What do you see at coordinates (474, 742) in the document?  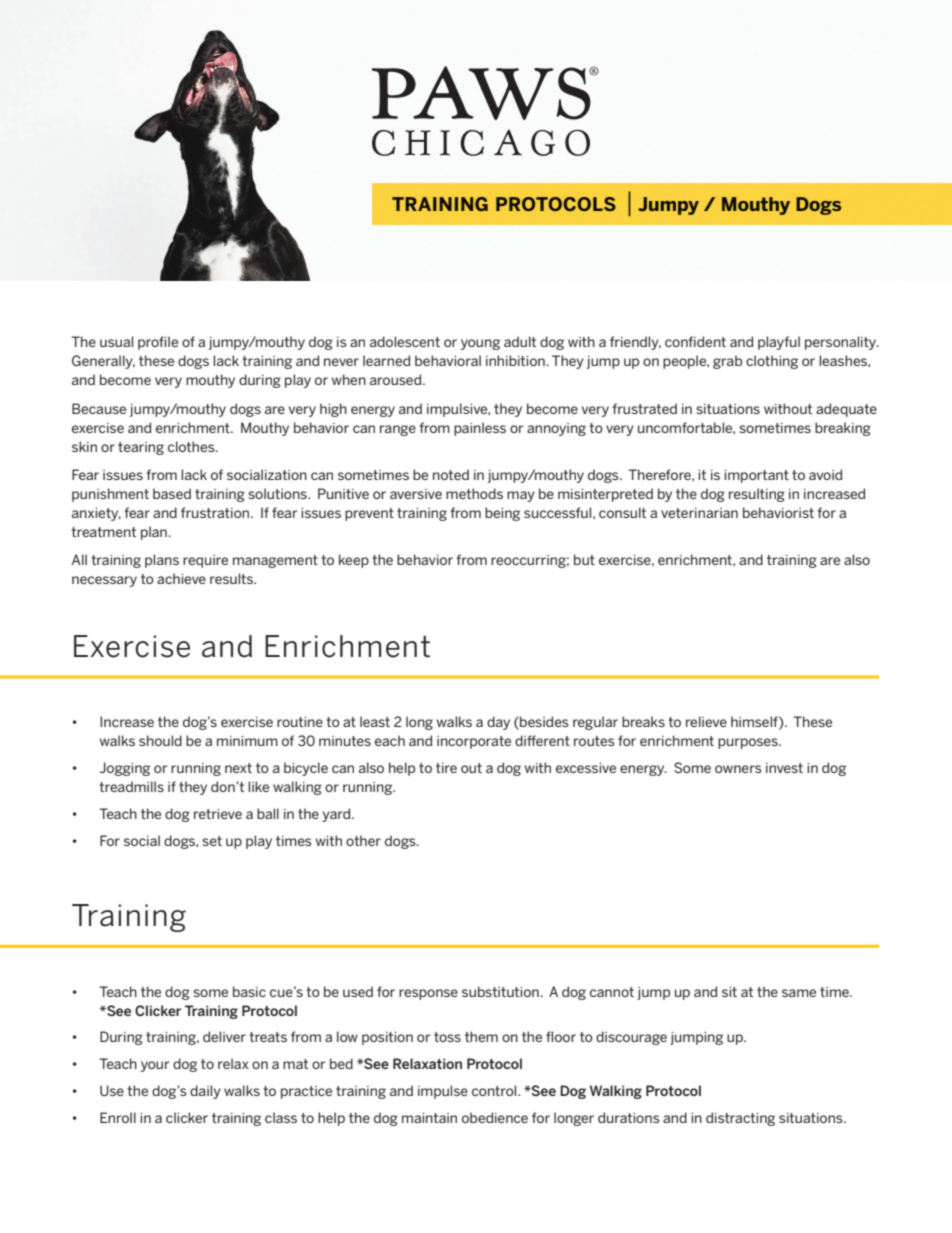 I see `incorporate` at bounding box center [474, 742].
